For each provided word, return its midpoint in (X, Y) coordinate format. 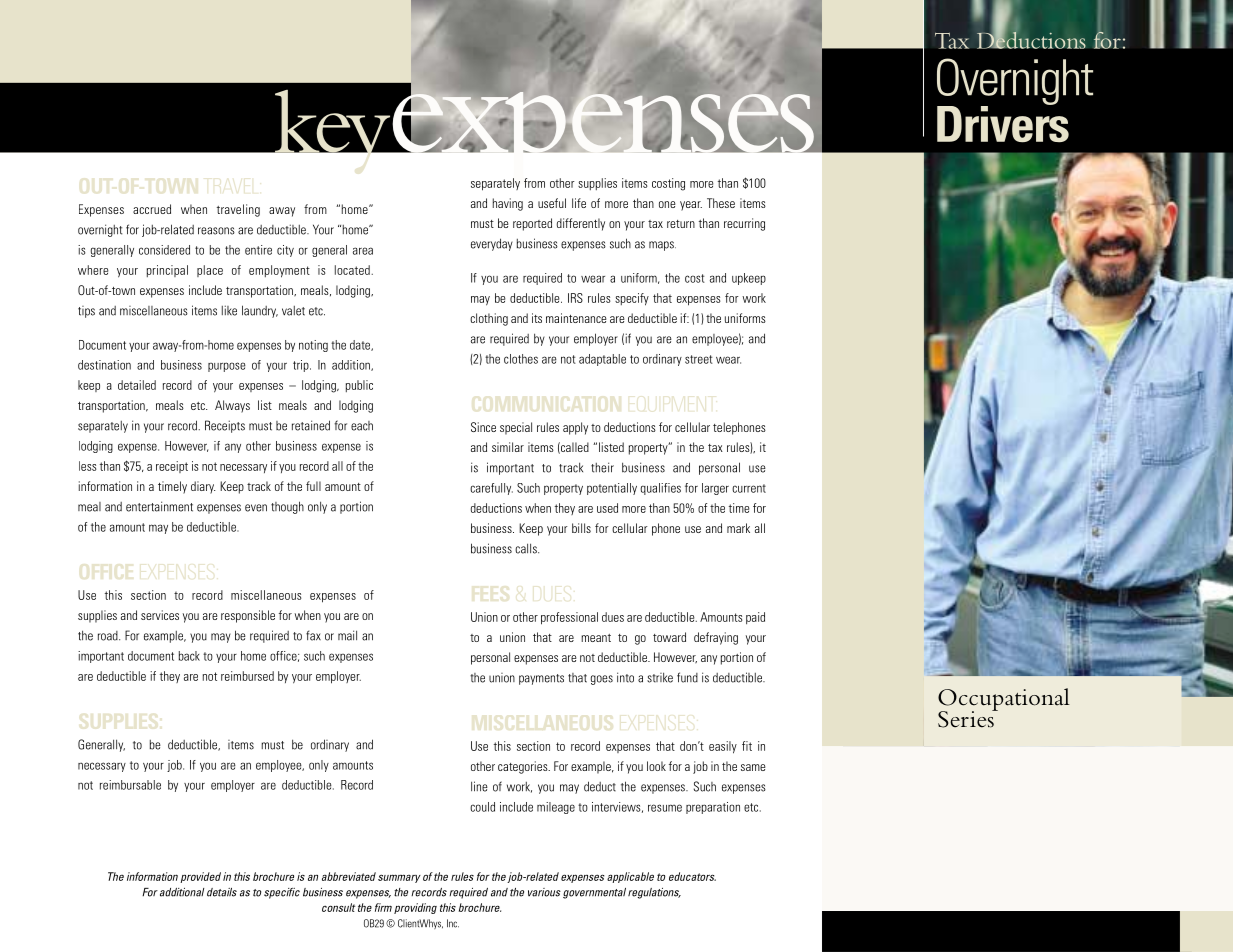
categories (524, 767)
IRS (575, 298)
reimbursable (130, 785)
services (160, 615)
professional (569, 618)
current (749, 488)
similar (508, 447)
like (229, 310)
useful (552, 203)
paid (755, 618)
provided (200, 877)
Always (232, 406)
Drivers (1003, 123)
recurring (744, 224)
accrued (152, 209)
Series (967, 718)
